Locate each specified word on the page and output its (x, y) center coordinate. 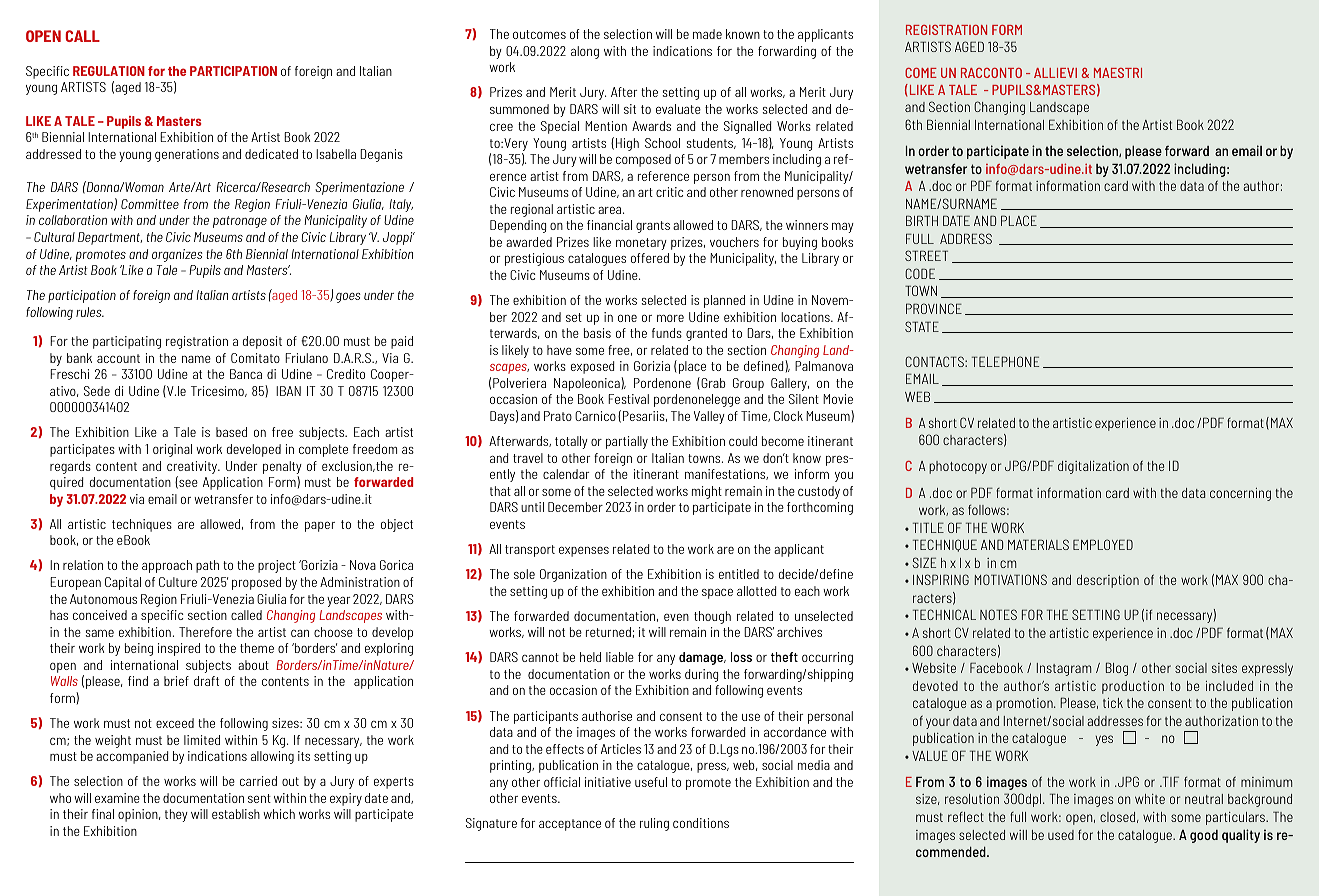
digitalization (1093, 467)
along (585, 52)
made (707, 34)
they (176, 815)
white (1150, 799)
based (231, 432)
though (712, 617)
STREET (926, 255)
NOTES (998, 614)
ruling (654, 824)
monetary (641, 244)
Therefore (205, 632)
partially (627, 442)
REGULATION (109, 71)
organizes (177, 255)
